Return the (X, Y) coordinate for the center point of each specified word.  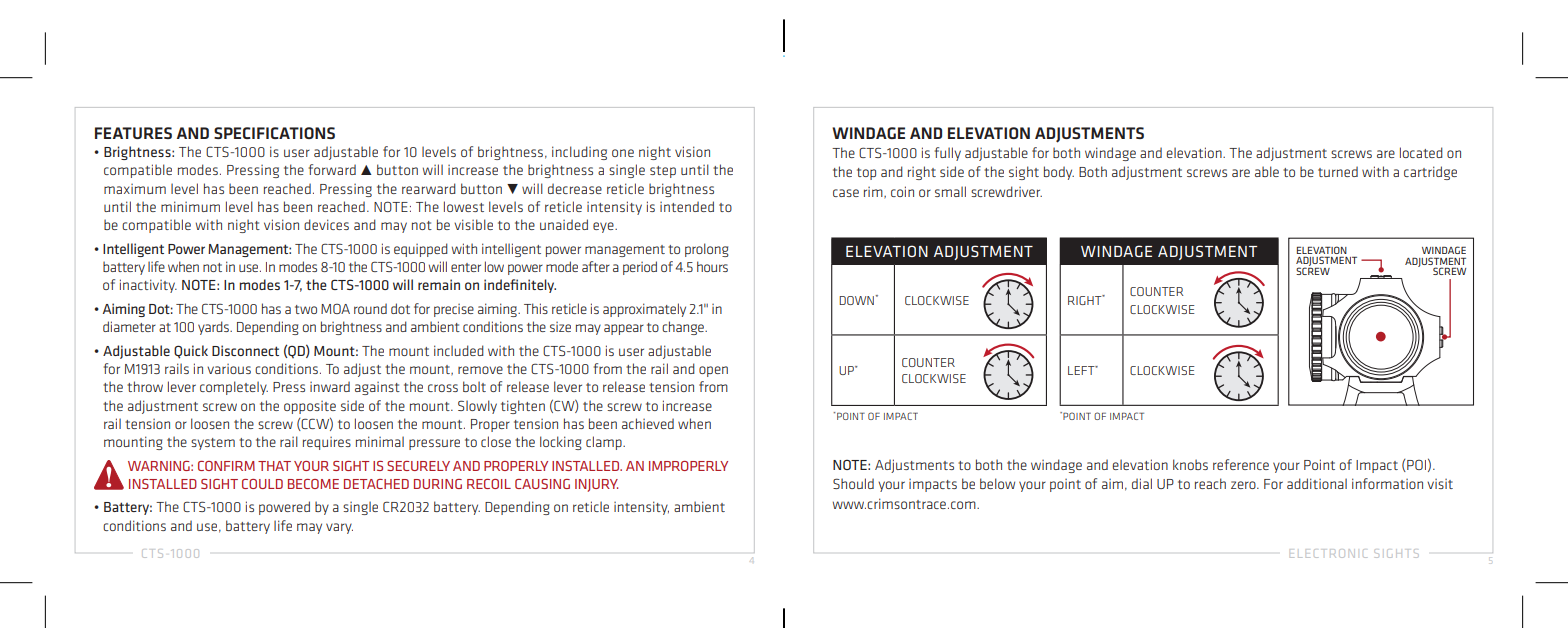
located (1421, 152)
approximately (644, 310)
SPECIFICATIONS (274, 133)
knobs (1190, 464)
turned (1338, 171)
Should (853, 483)
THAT (274, 466)
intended (687, 206)
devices (326, 224)
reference (1241, 464)
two (306, 309)
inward (330, 386)
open (713, 371)
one (623, 153)
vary (339, 528)
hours (712, 266)
